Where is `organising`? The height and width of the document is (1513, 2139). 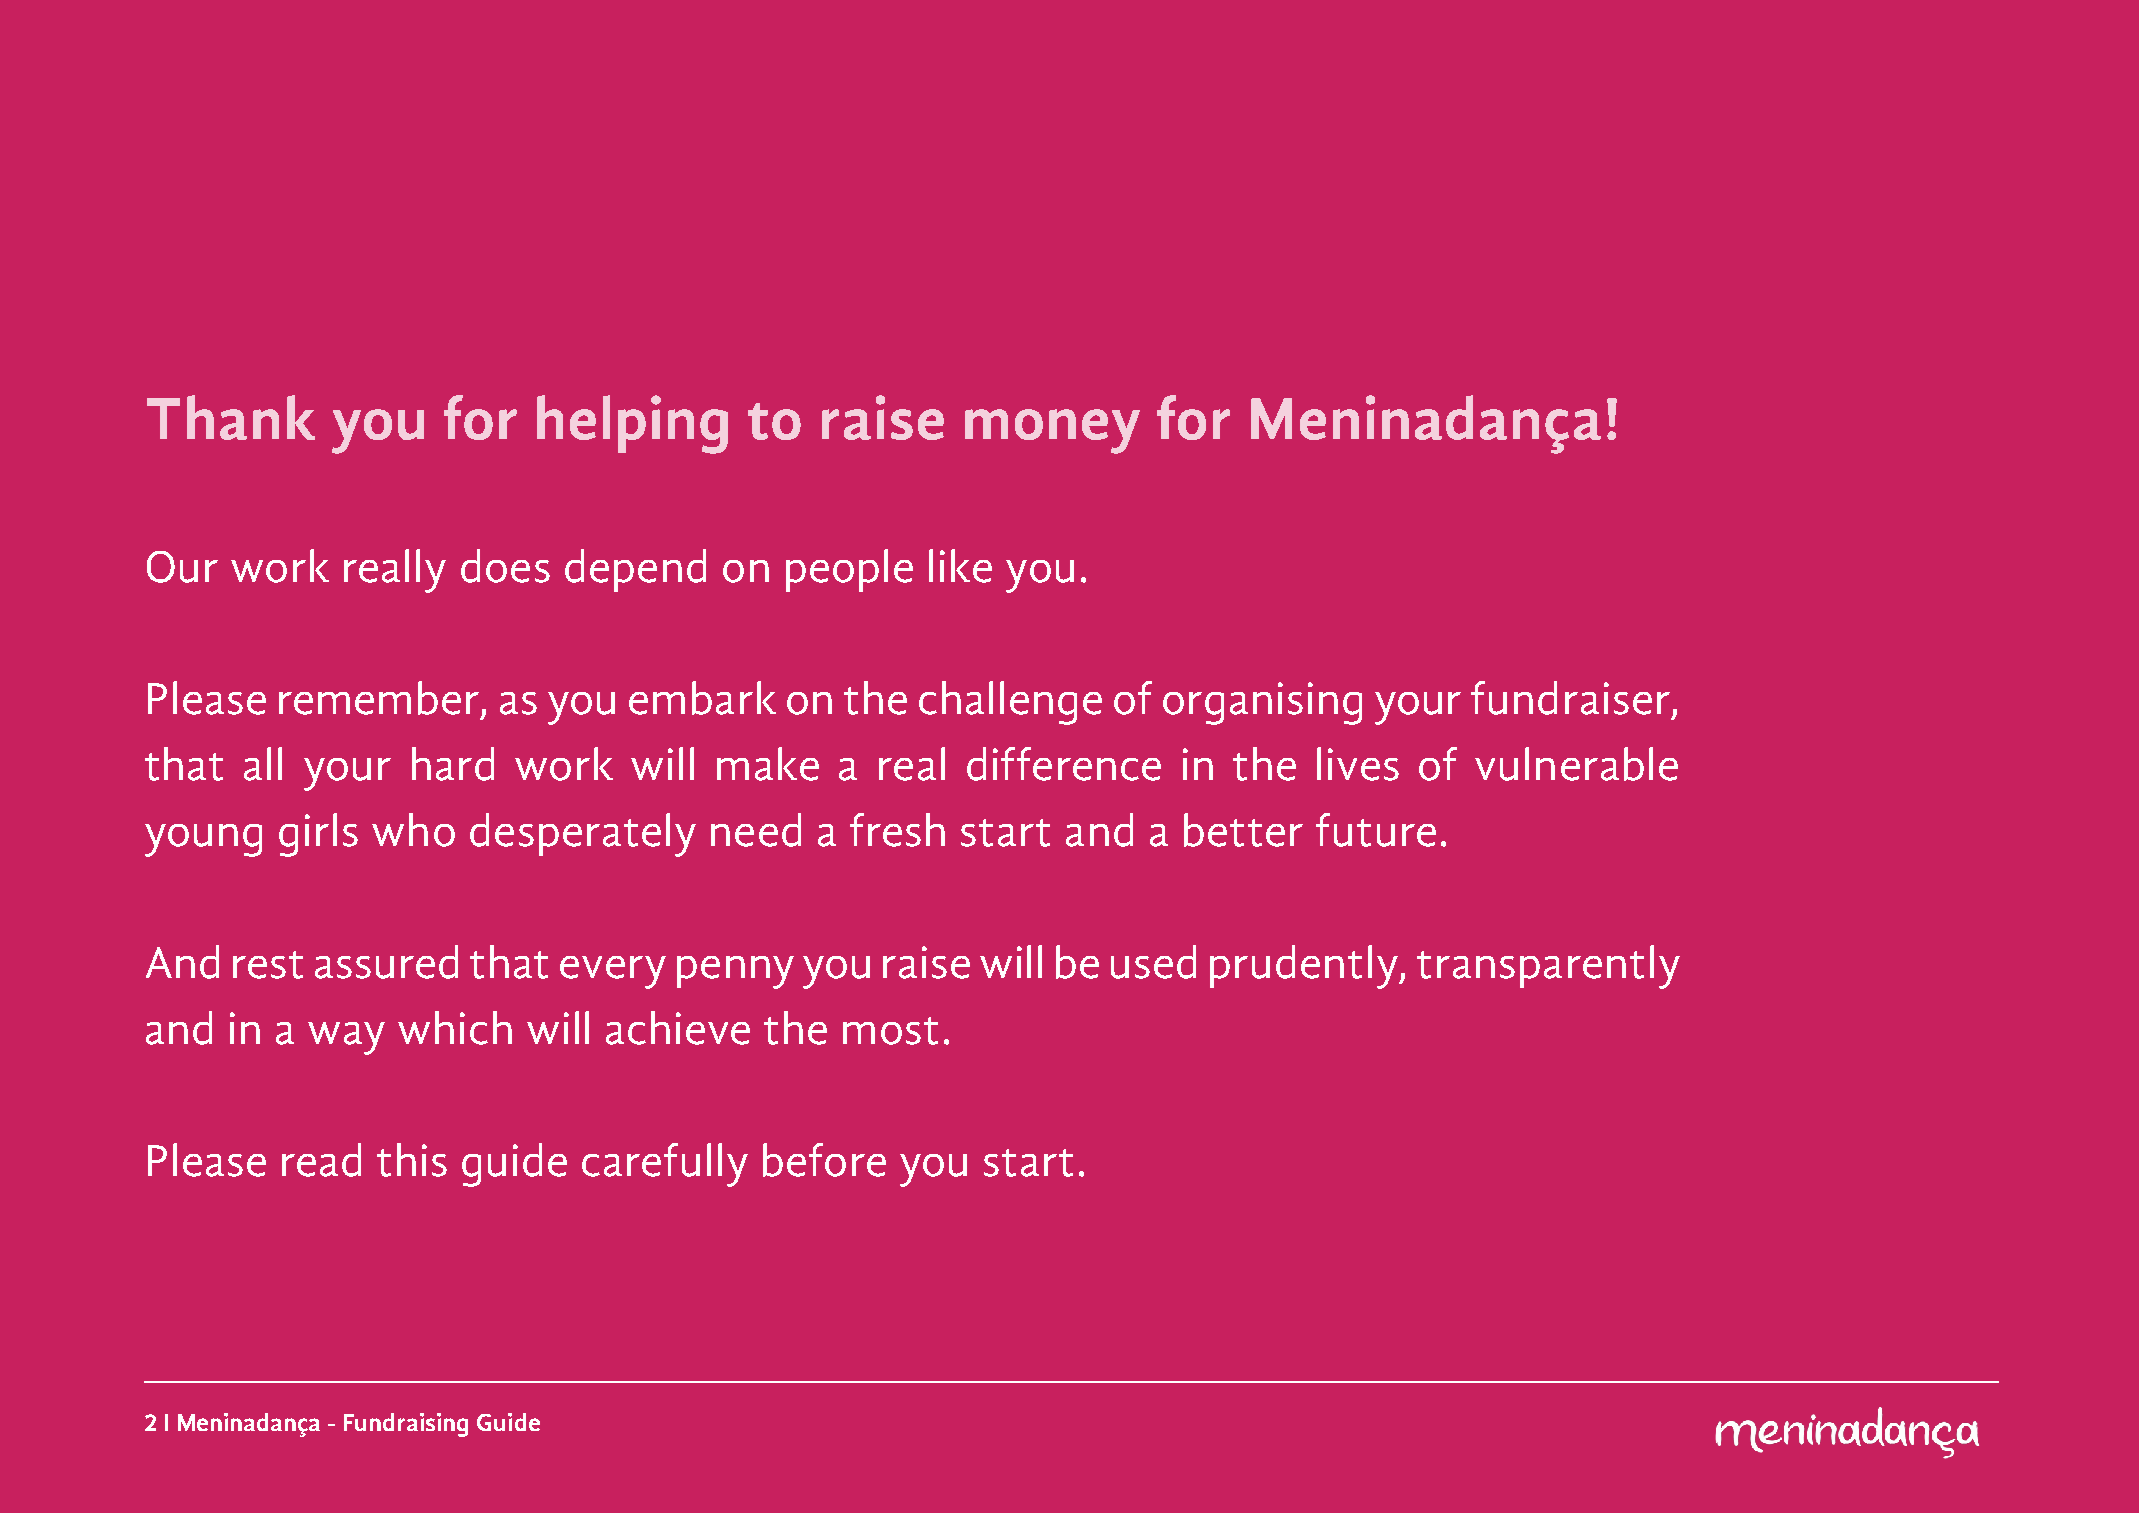 organising is located at coordinates (1262, 703).
